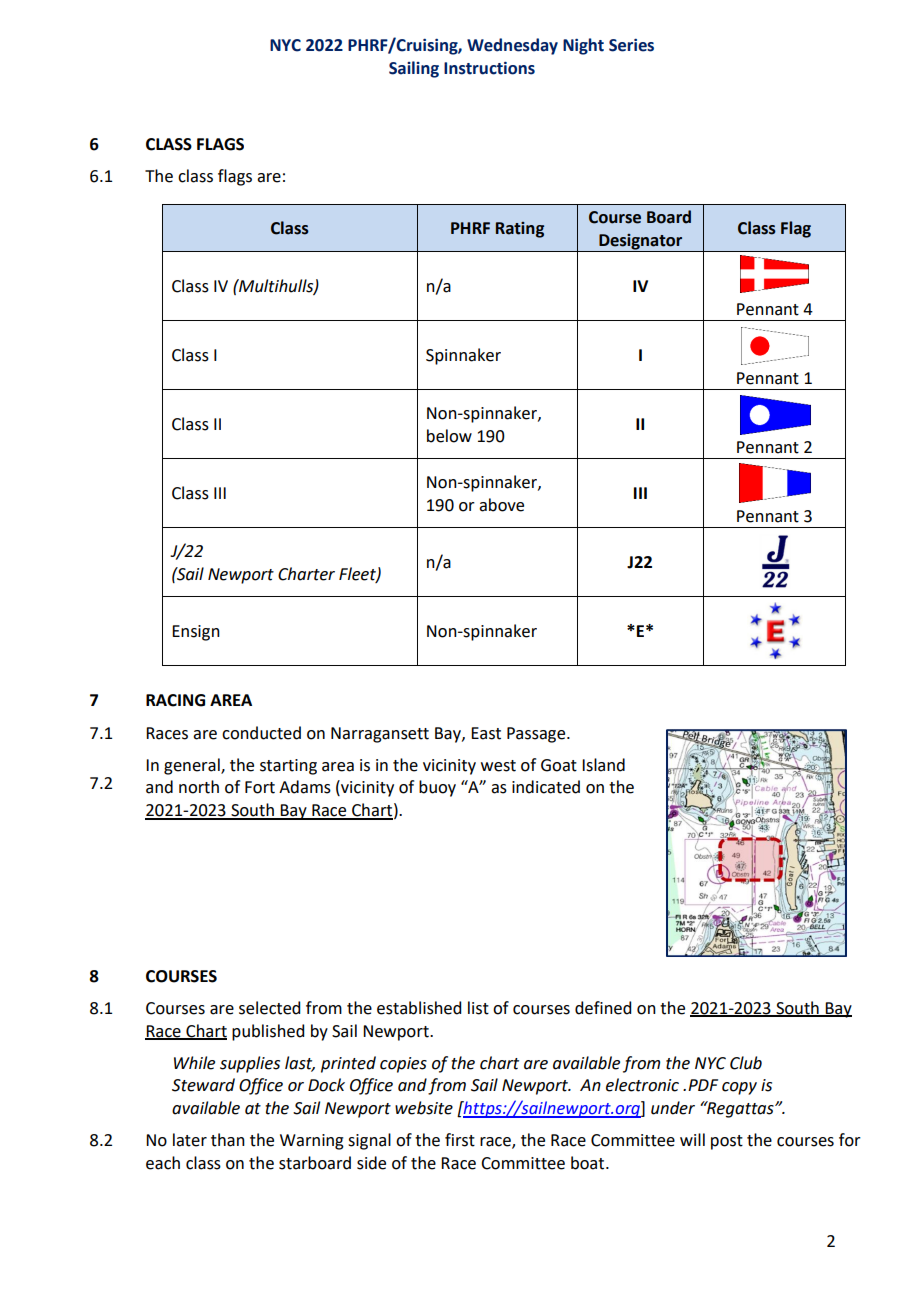 The height and width of the screenshot is (1308, 924). I want to click on above, so click(501, 505).
